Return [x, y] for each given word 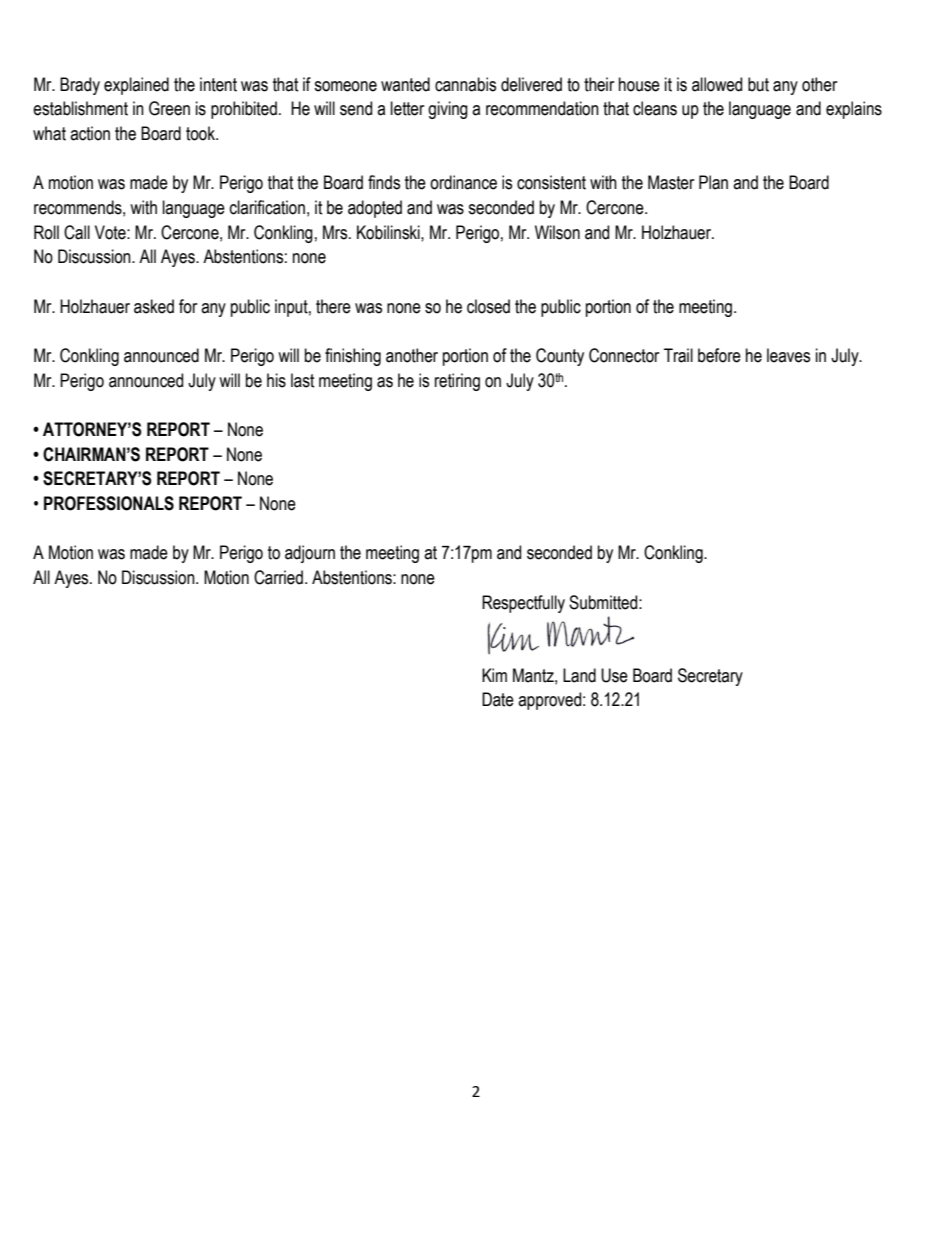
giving [448, 110]
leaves [788, 355]
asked [154, 306]
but [758, 84]
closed [488, 306]
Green [169, 108]
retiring [457, 382]
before [719, 355]
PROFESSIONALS [109, 503]
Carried [278, 577]
